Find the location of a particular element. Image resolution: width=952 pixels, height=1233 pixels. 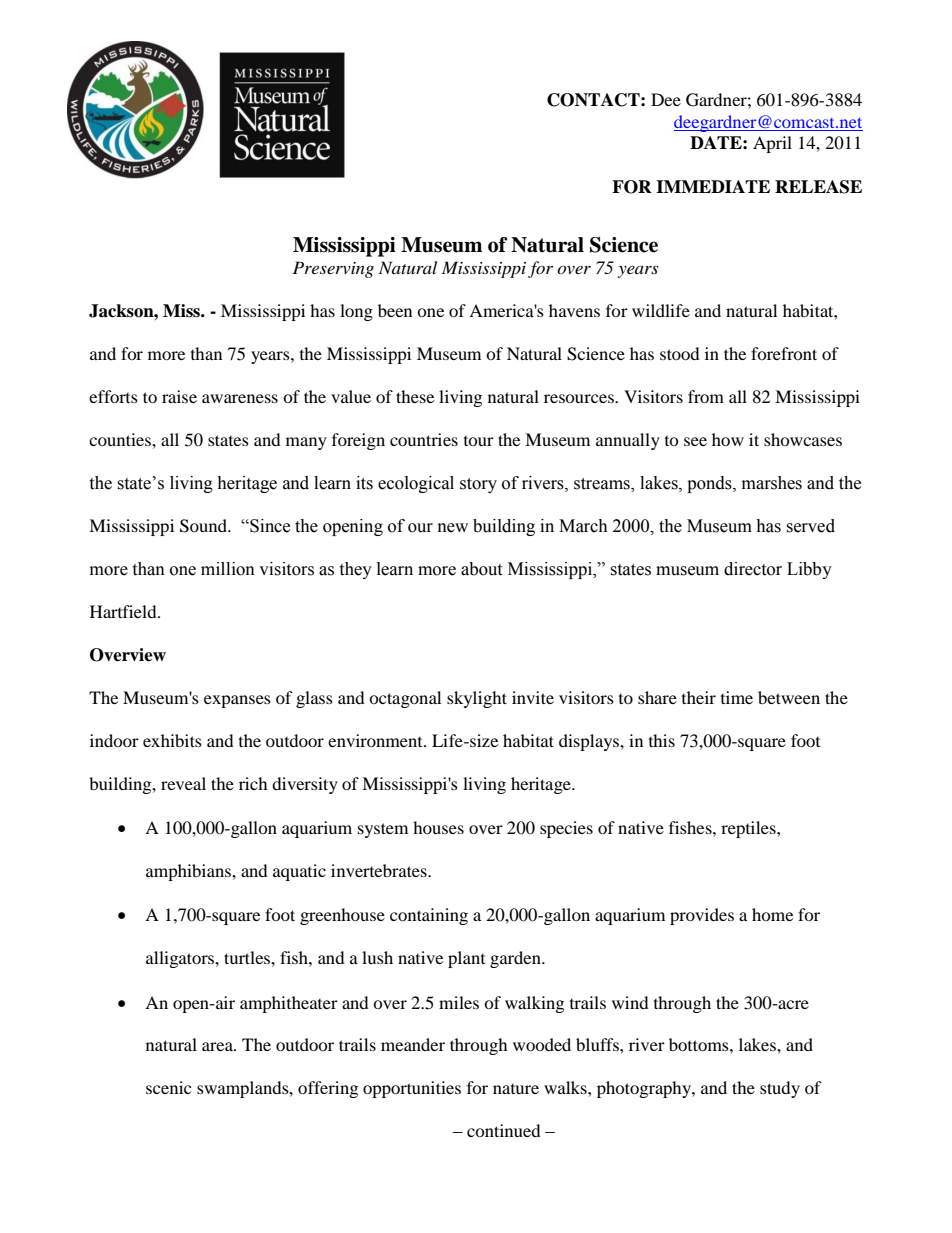

reptiles is located at coordinates (749, 829).
